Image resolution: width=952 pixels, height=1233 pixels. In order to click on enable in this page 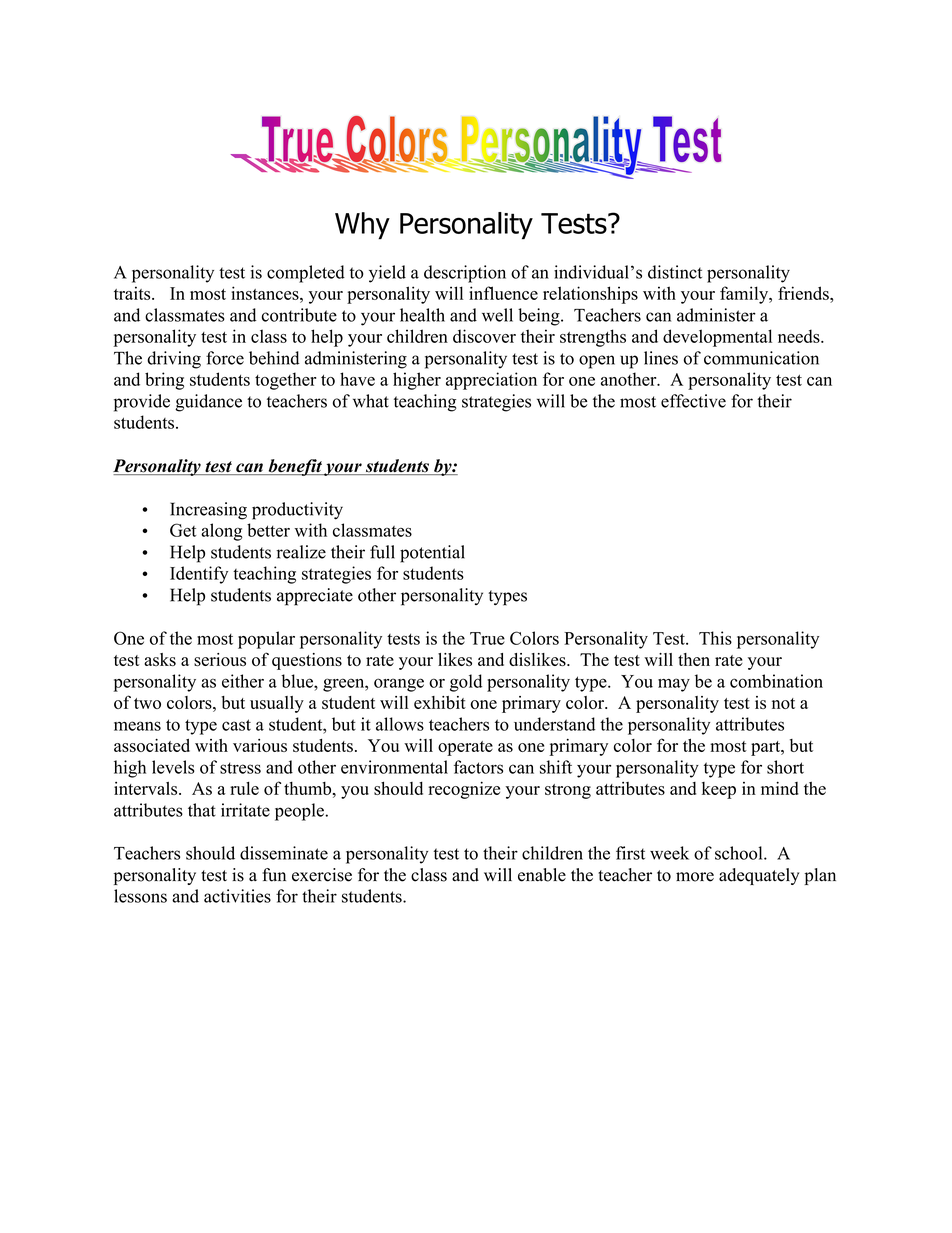, I will do `click(542, 875)`.
